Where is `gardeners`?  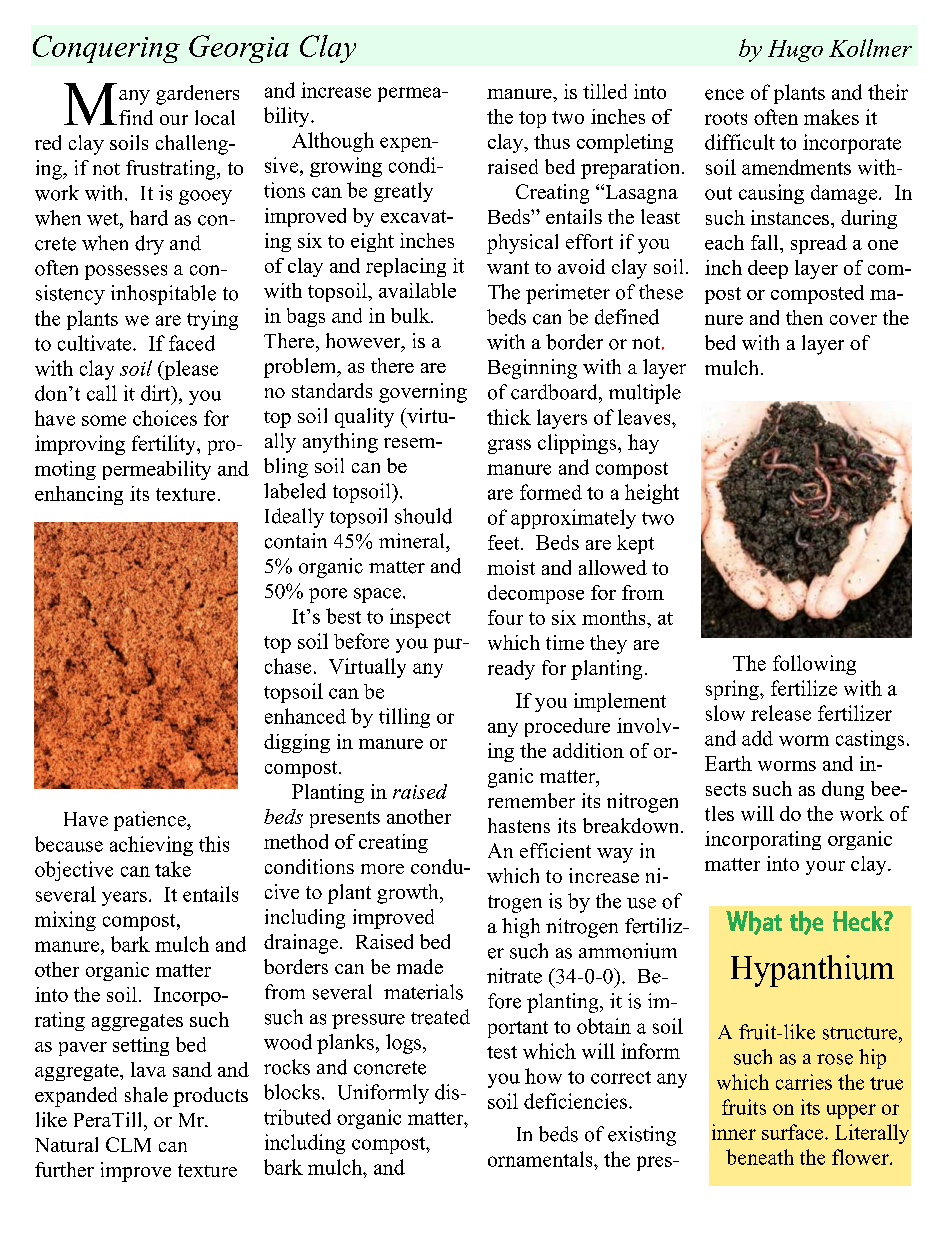 gardeners is located at coordinates (197, 95).
